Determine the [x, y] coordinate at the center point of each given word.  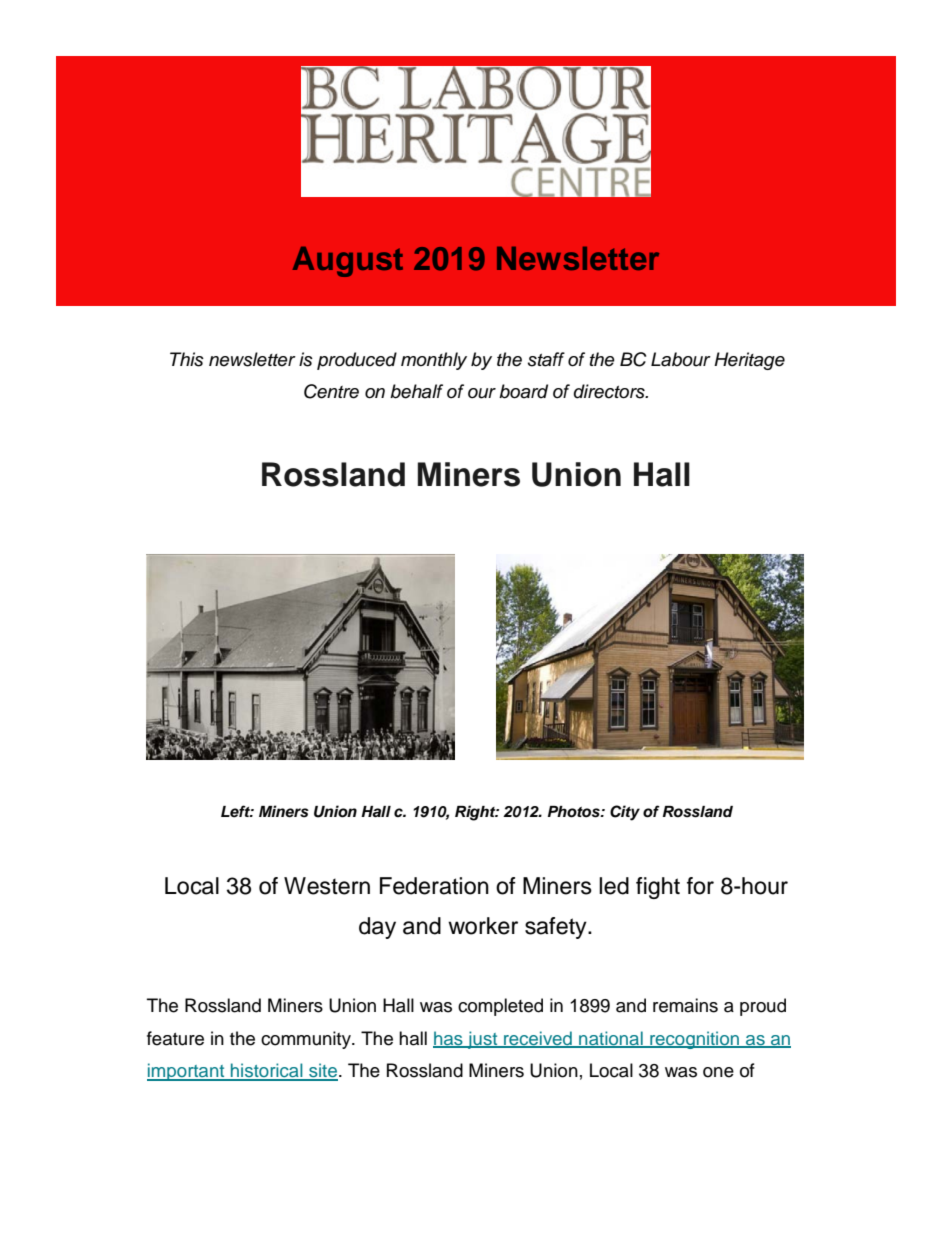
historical [267, 1071]
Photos [575, 812]
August [348, 262]
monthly [434, 361]
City [625, 813]
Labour [681, 359]
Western [327, 886]
